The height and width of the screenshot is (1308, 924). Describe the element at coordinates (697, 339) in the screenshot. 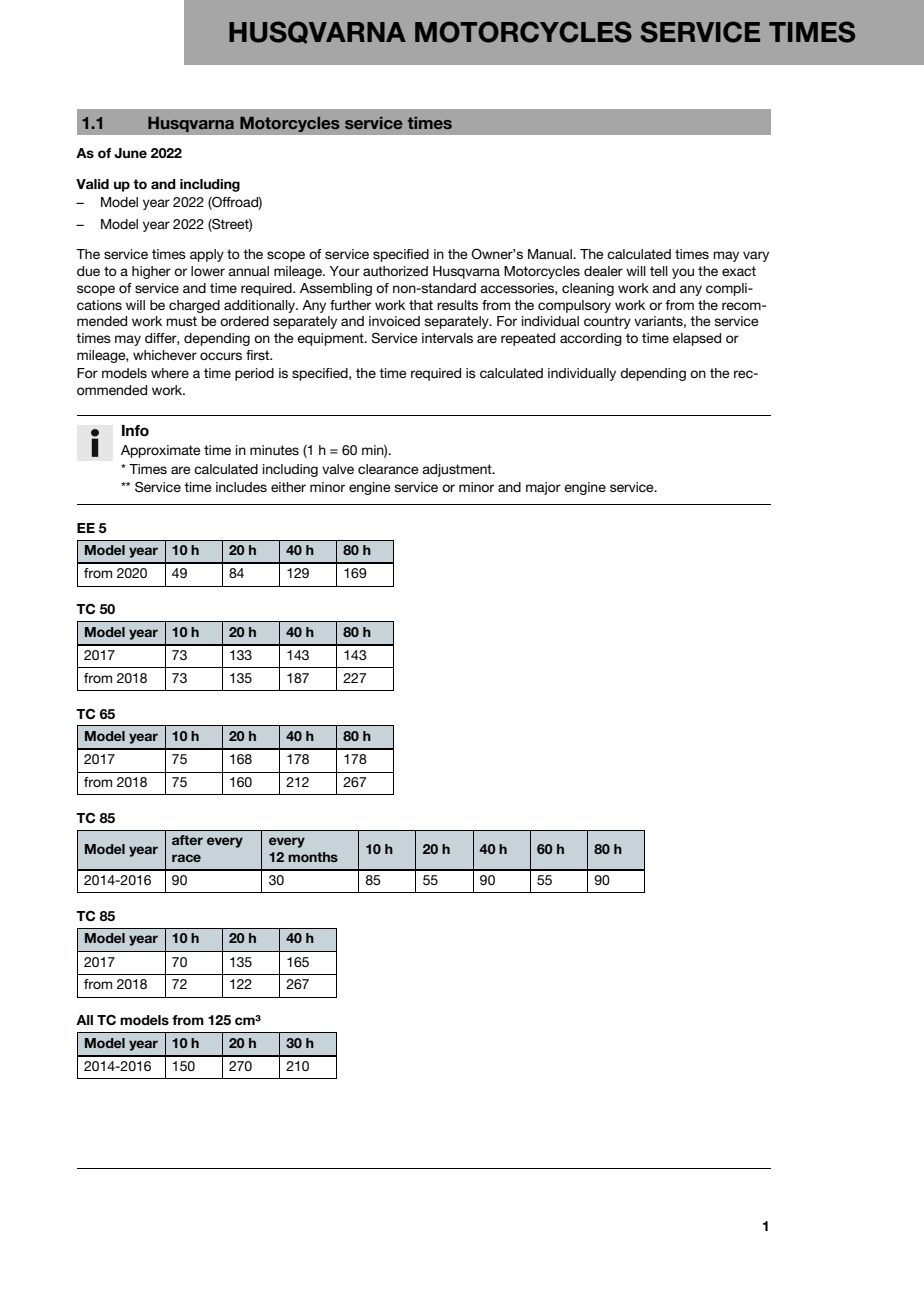

I see `elapsed` at that location.
